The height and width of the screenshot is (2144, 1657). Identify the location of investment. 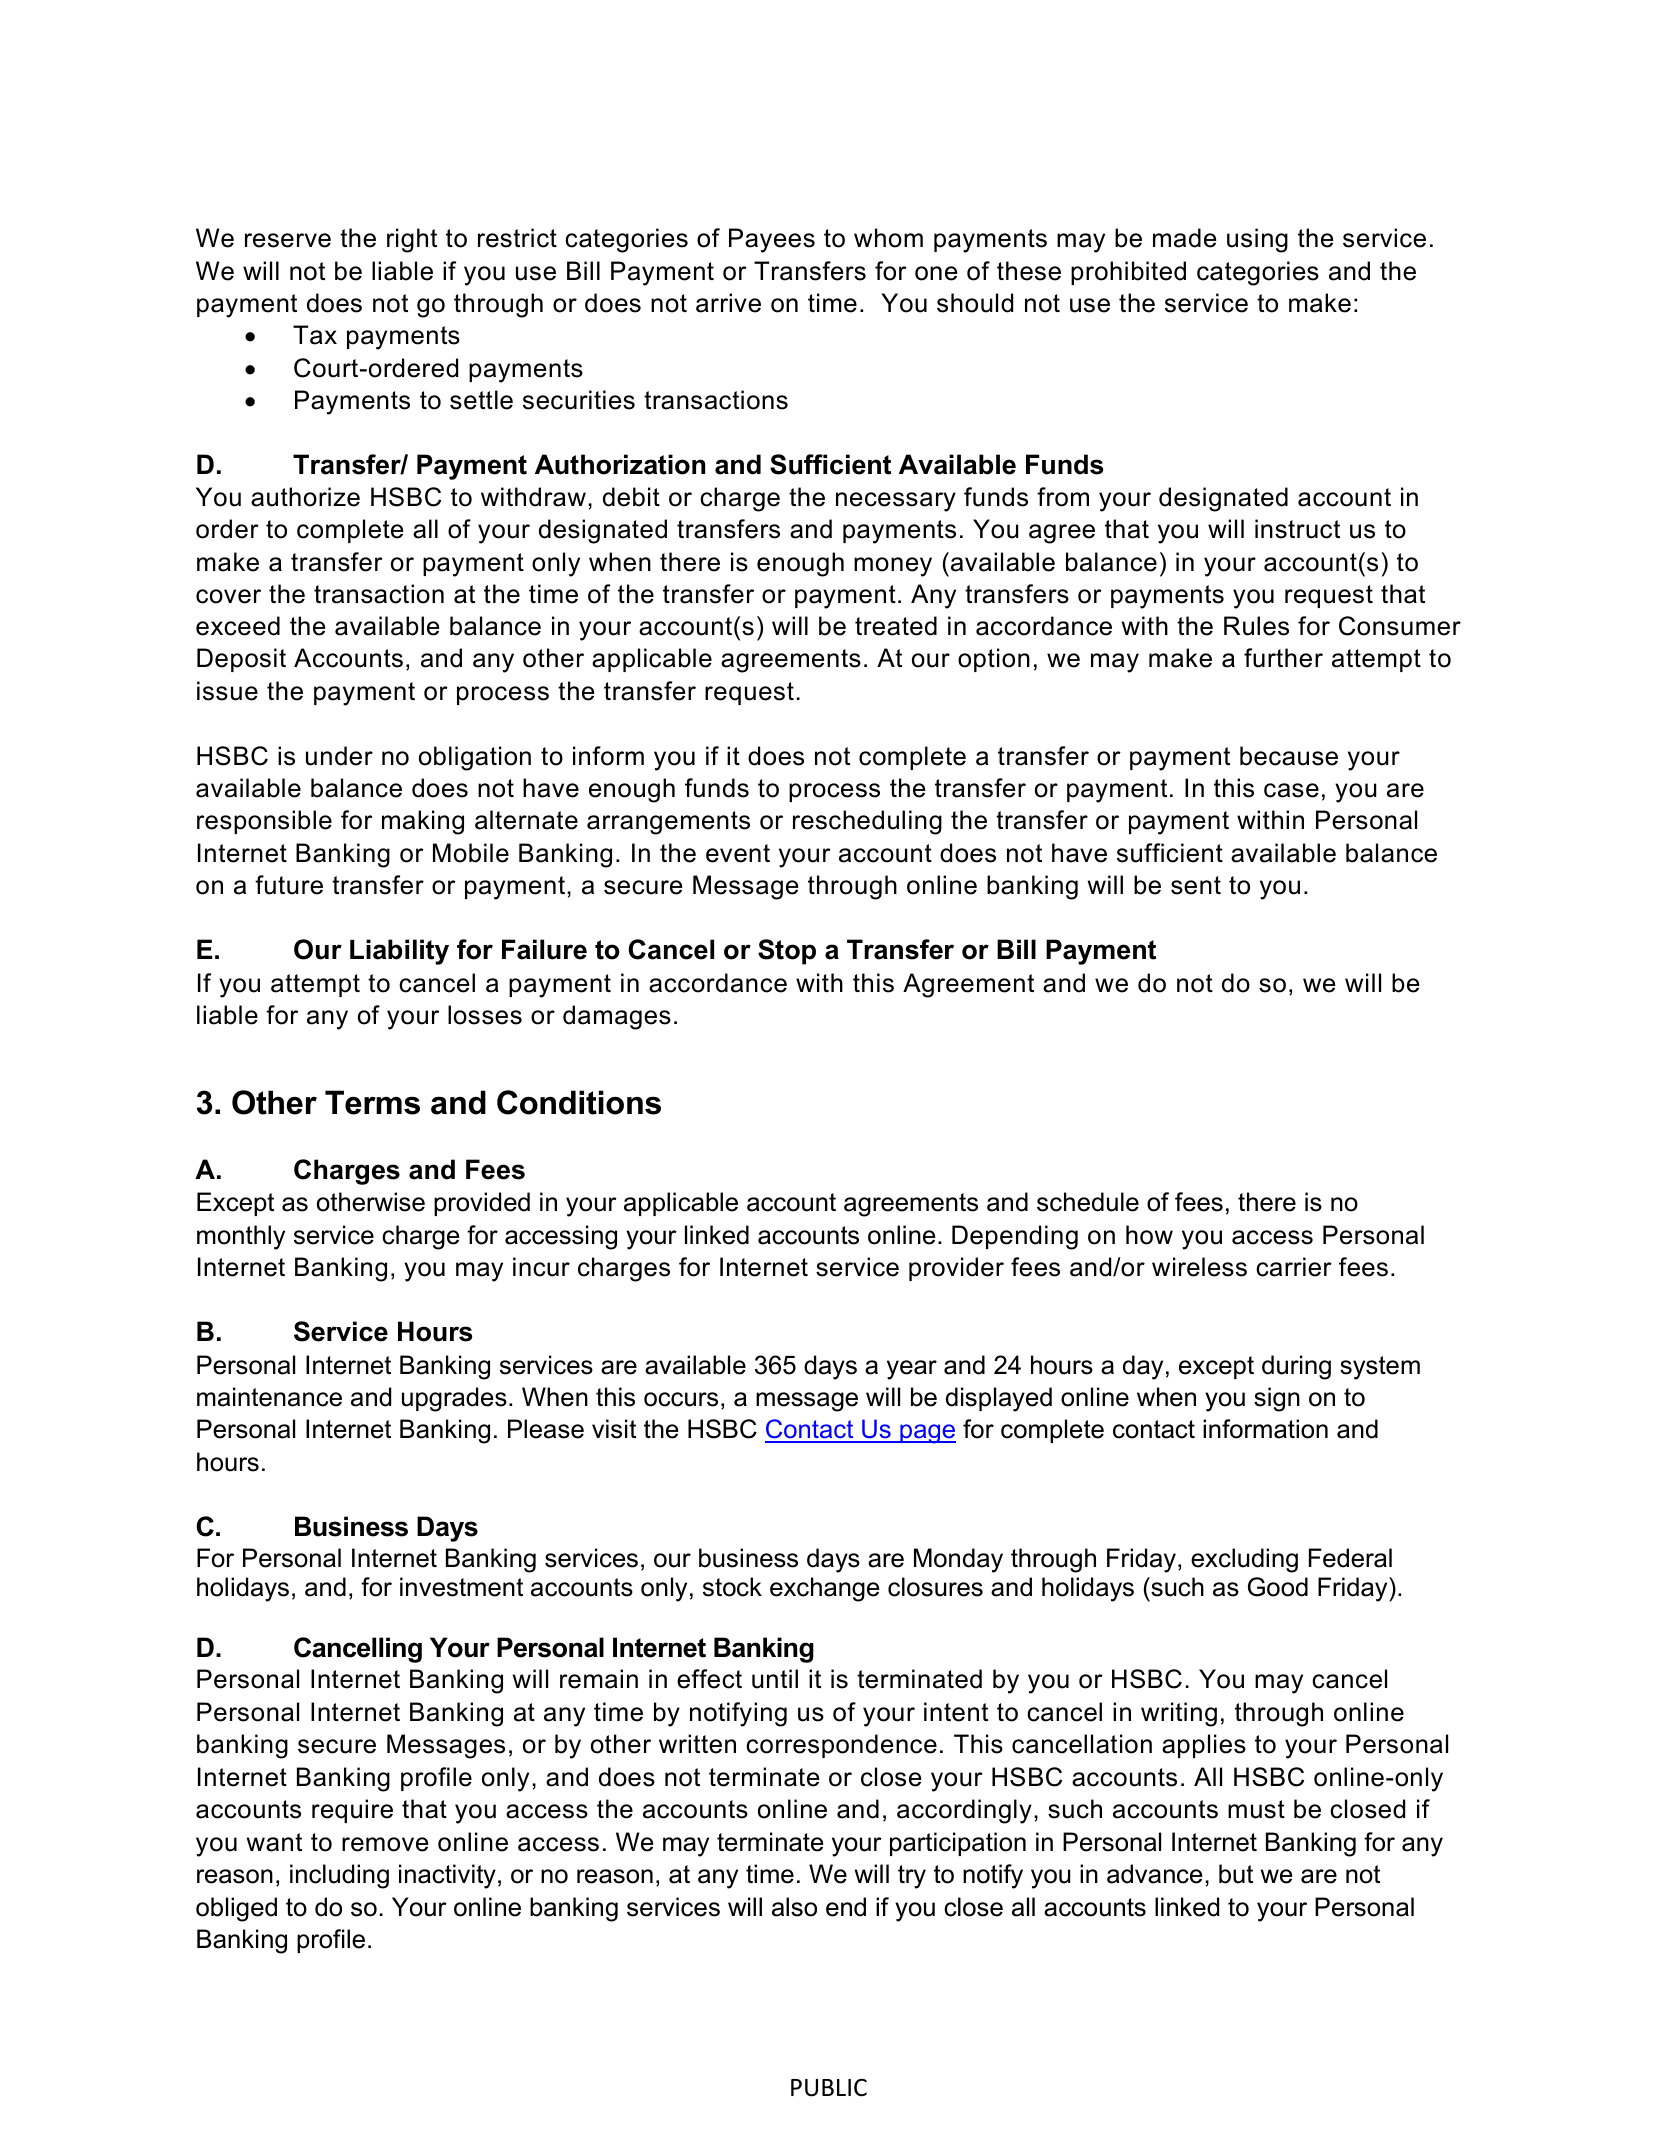
(461, 1587).
